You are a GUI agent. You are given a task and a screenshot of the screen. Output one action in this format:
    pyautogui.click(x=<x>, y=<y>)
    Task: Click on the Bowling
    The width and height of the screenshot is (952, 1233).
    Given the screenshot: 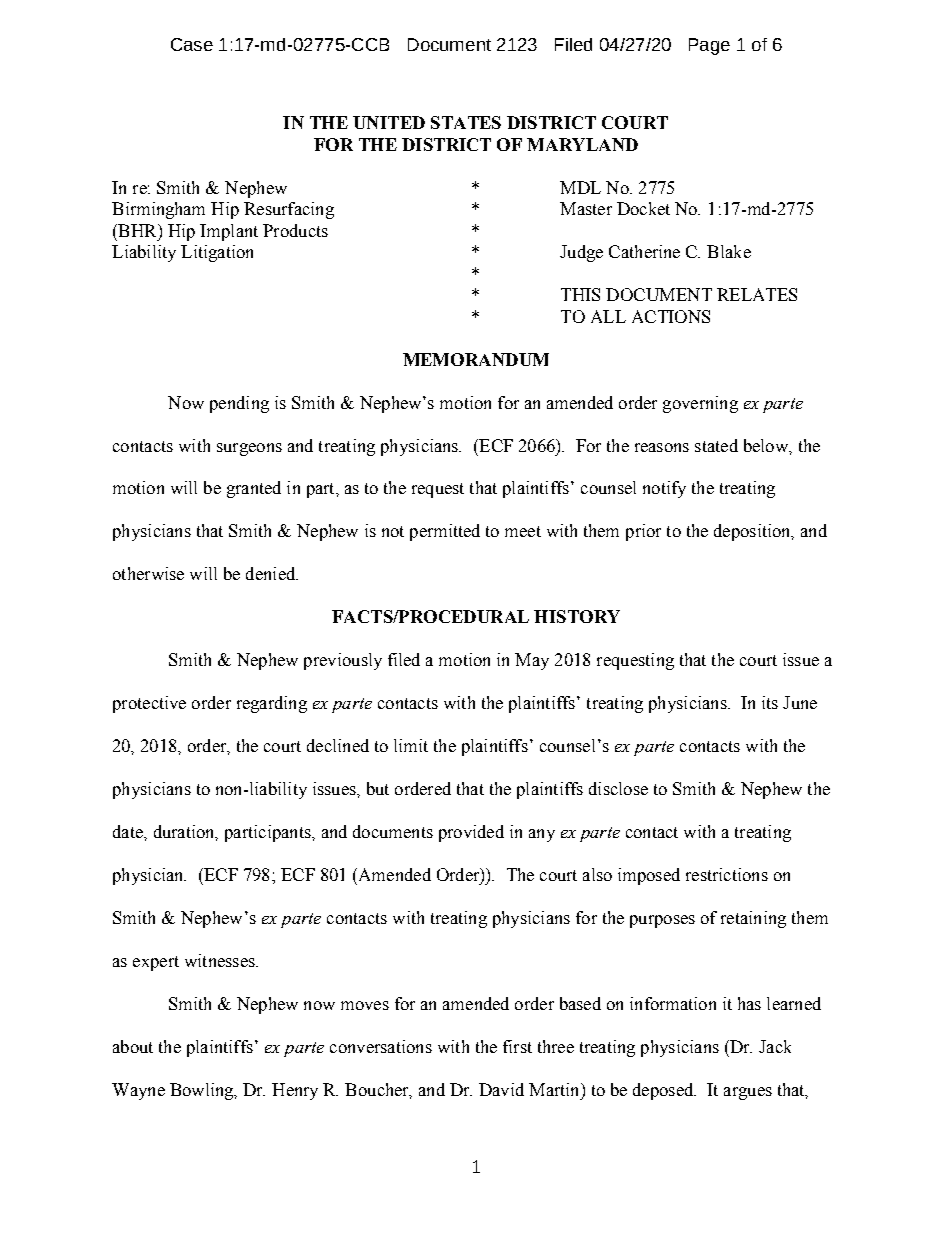 What is the action you would take?
    pyautogui.click(x=203, y=1091)
